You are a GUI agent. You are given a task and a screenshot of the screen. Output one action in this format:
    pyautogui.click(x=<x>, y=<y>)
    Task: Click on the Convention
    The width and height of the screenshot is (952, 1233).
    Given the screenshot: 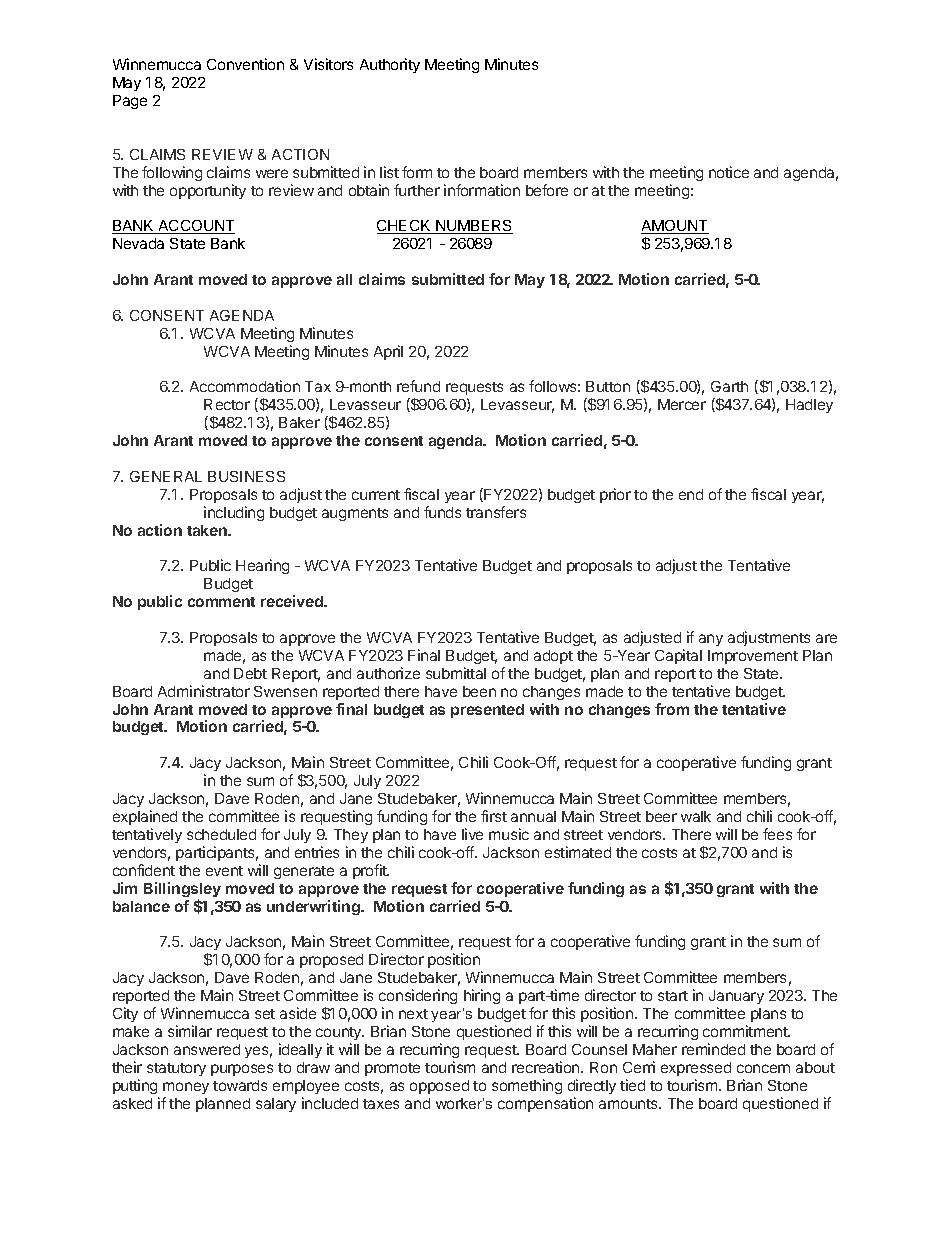 What is the action you would take?
    pyautogui.click(x=245, y=64)
